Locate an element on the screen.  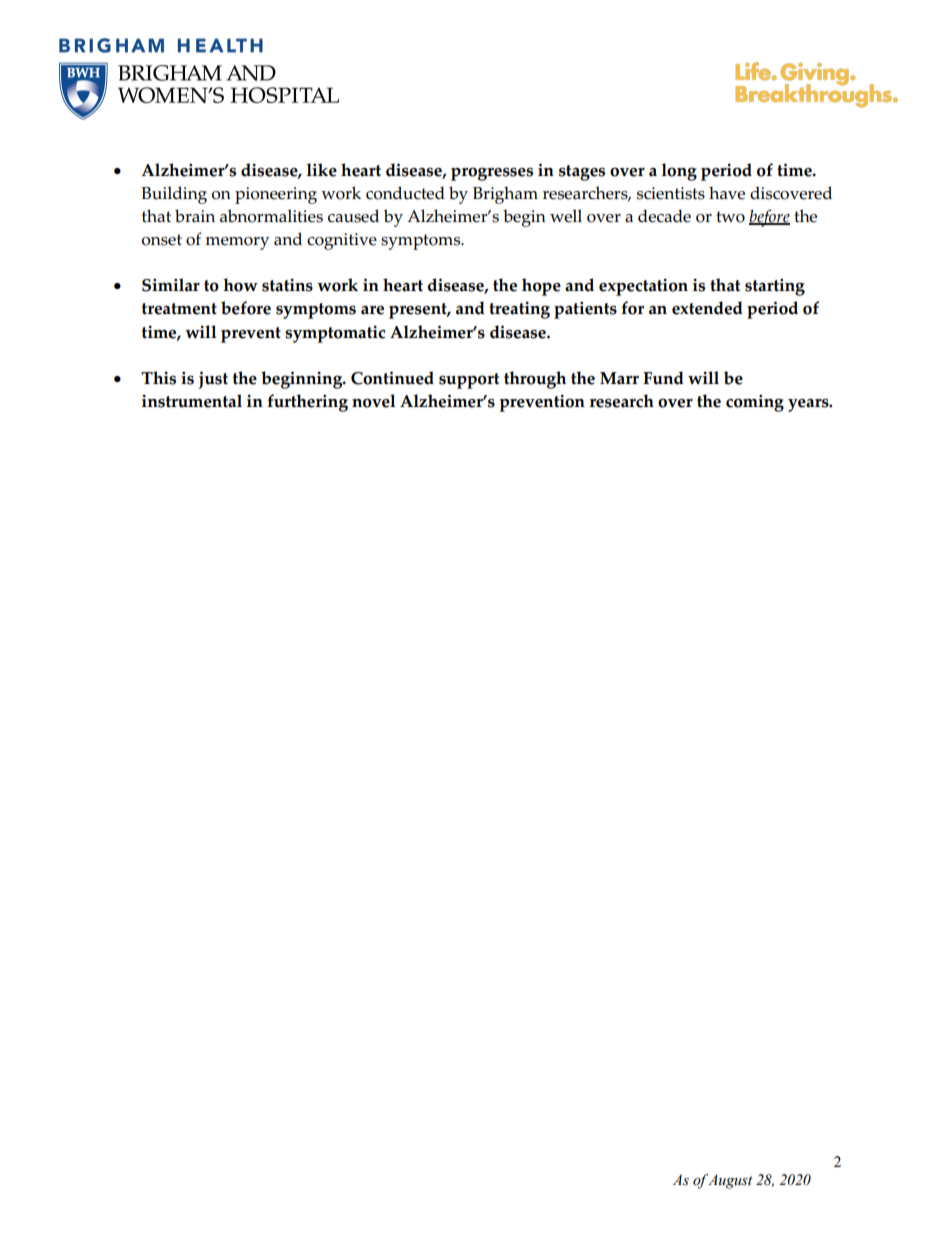
Brigham is located at coordinates (505, 195).
